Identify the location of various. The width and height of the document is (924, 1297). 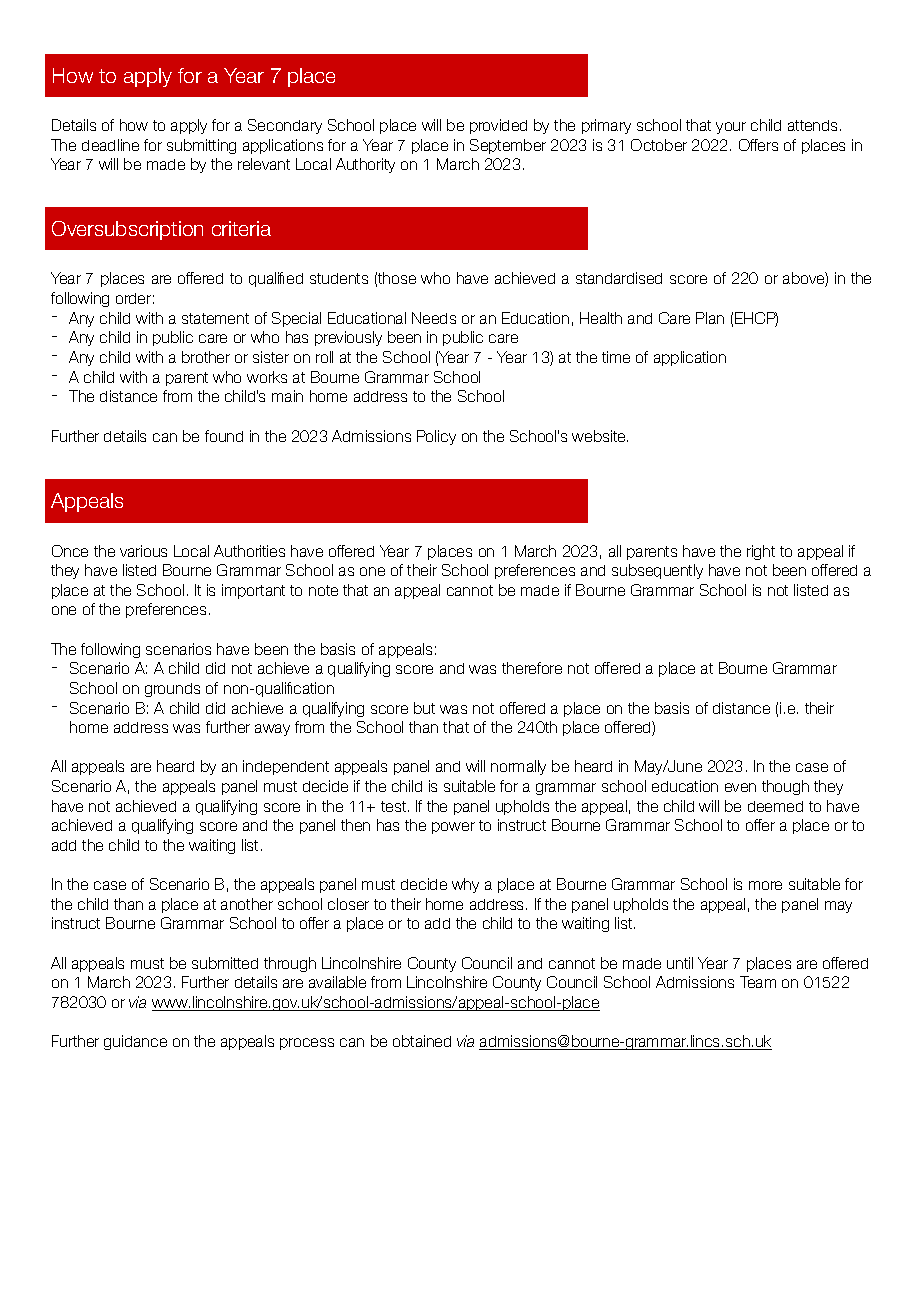
(143, 551).
